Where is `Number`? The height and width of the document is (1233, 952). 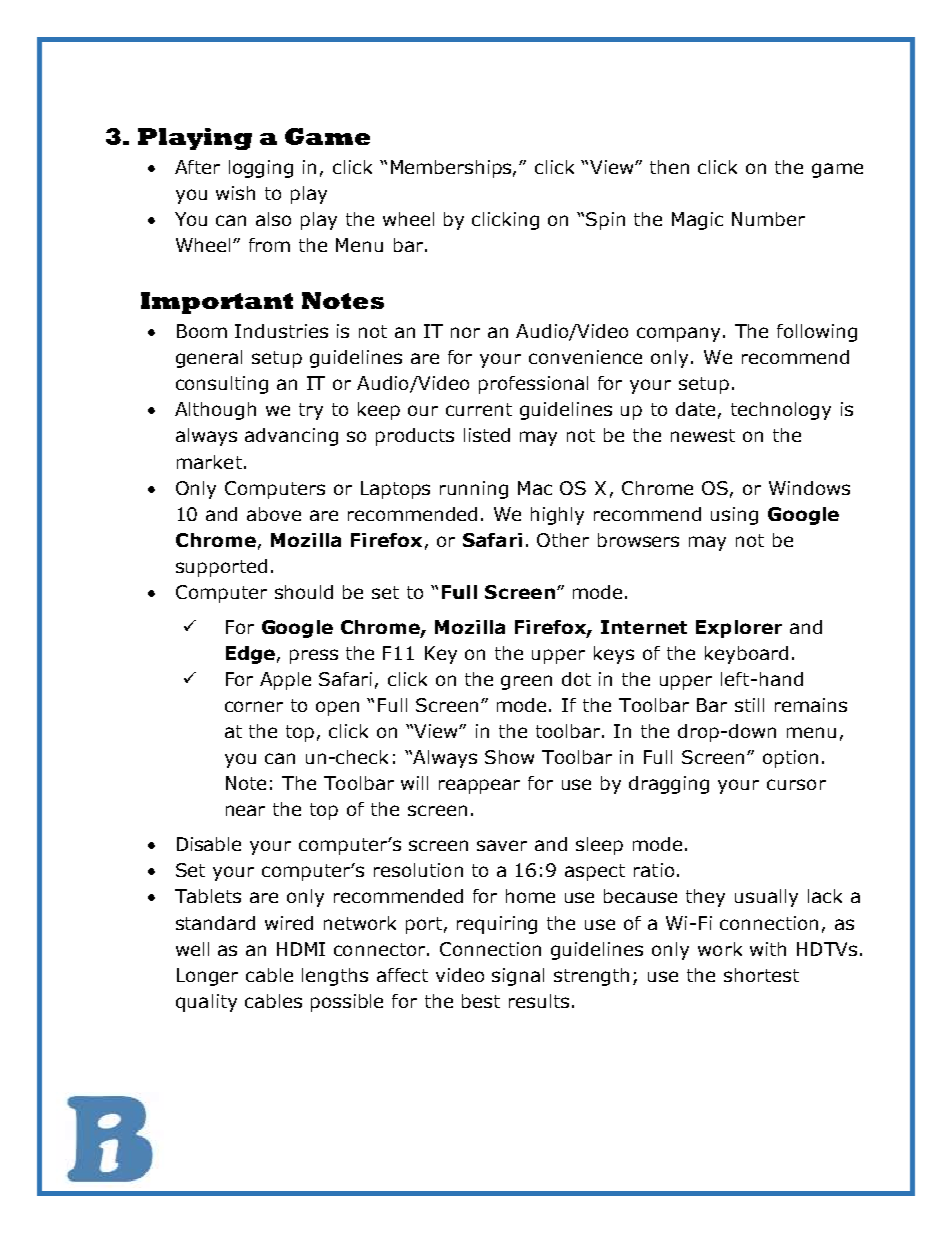
Number is located at coordinates (768, 219).
